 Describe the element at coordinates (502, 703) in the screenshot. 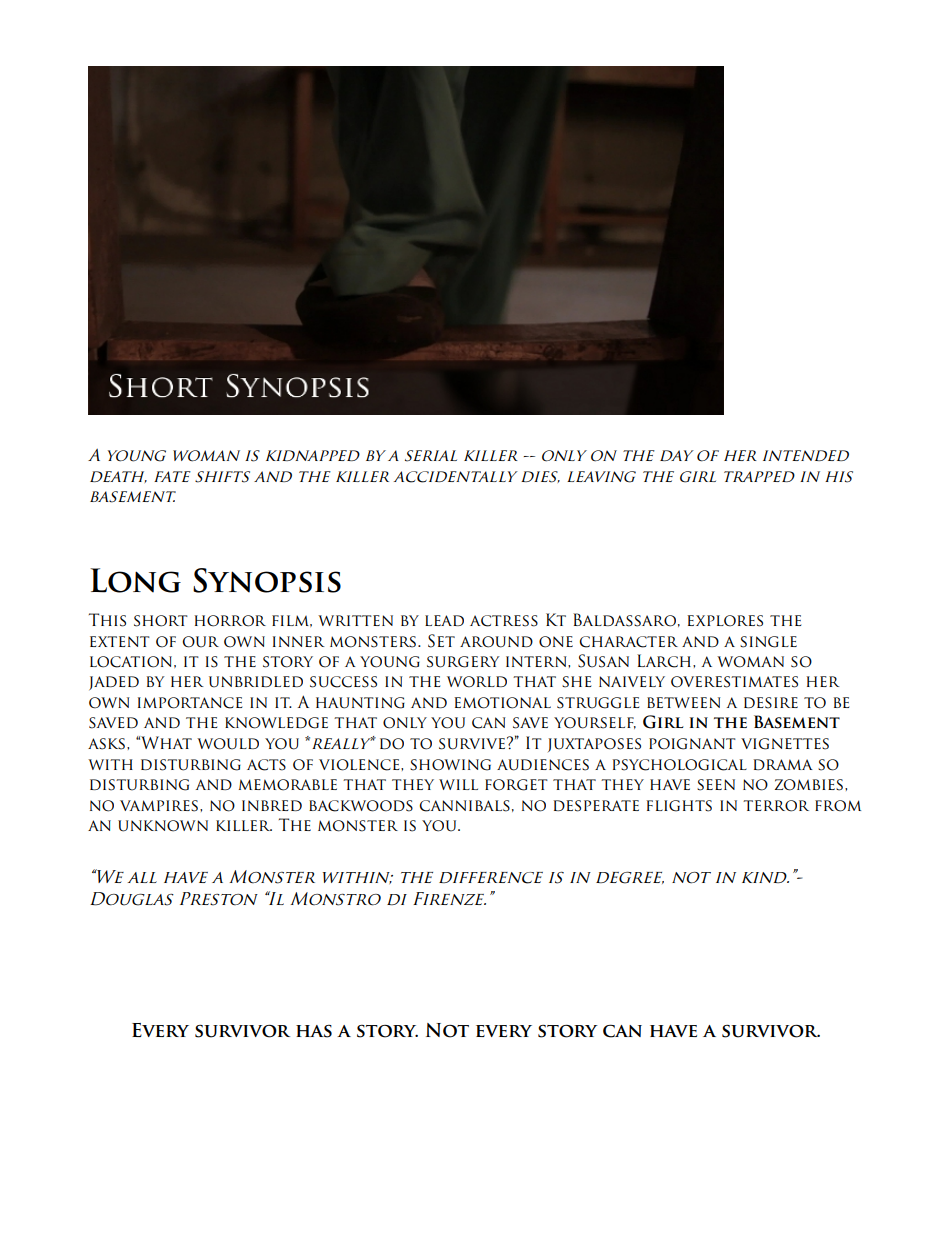

I see `emotional` at that location.
